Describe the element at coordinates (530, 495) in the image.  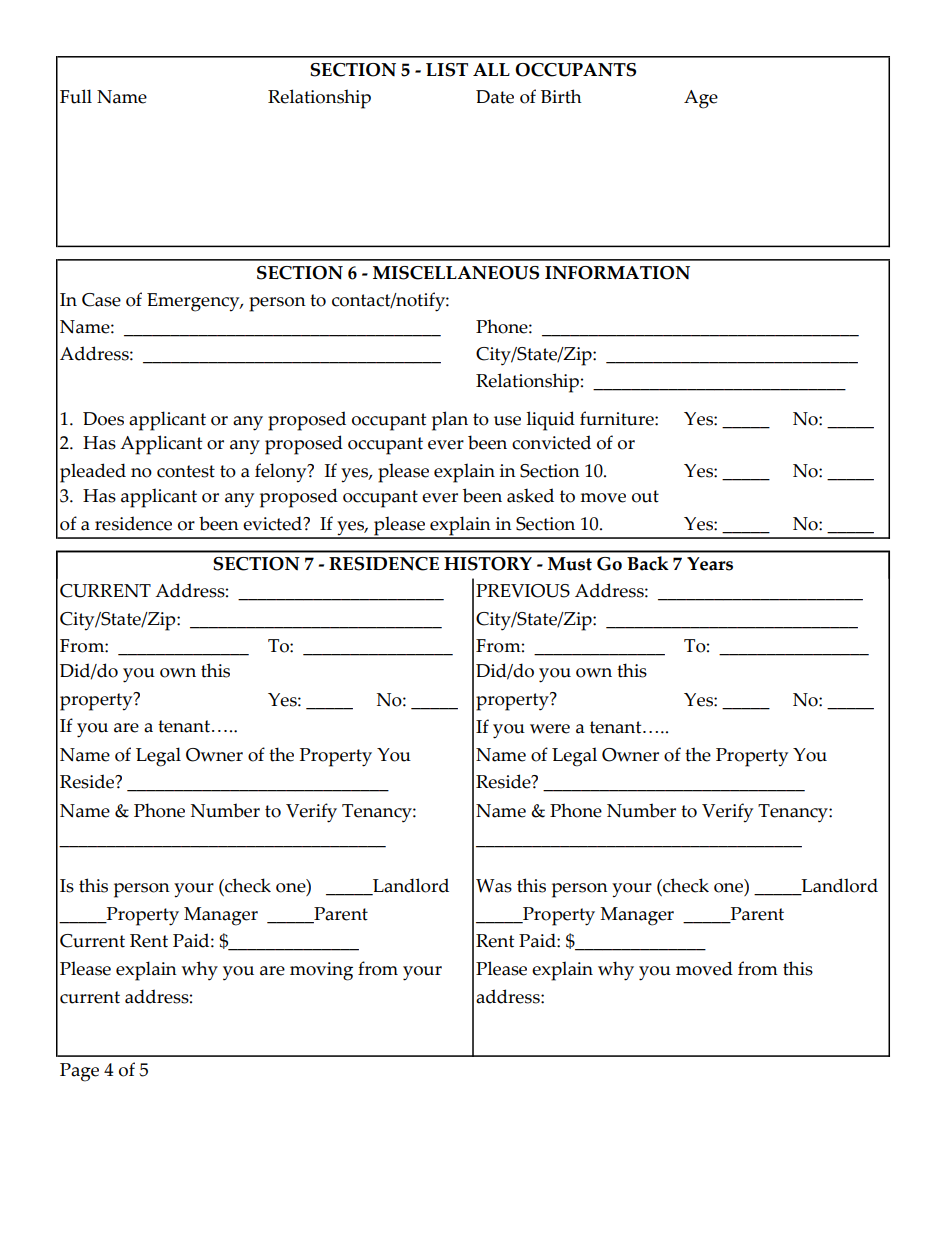
I see `asked` at that location.
